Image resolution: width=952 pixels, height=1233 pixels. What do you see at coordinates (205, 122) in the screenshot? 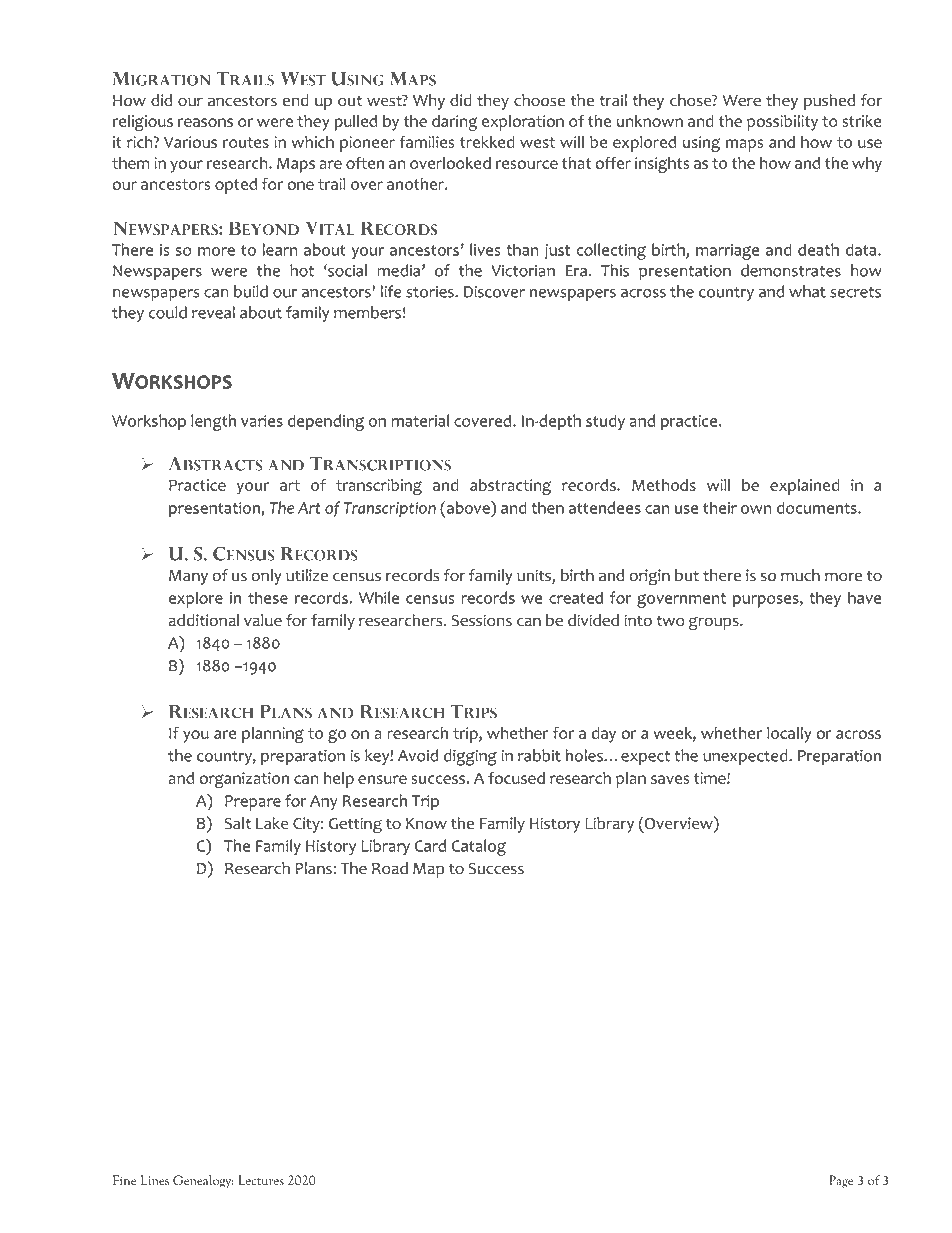
I see `reasons` at bounding box center [205, 122].
